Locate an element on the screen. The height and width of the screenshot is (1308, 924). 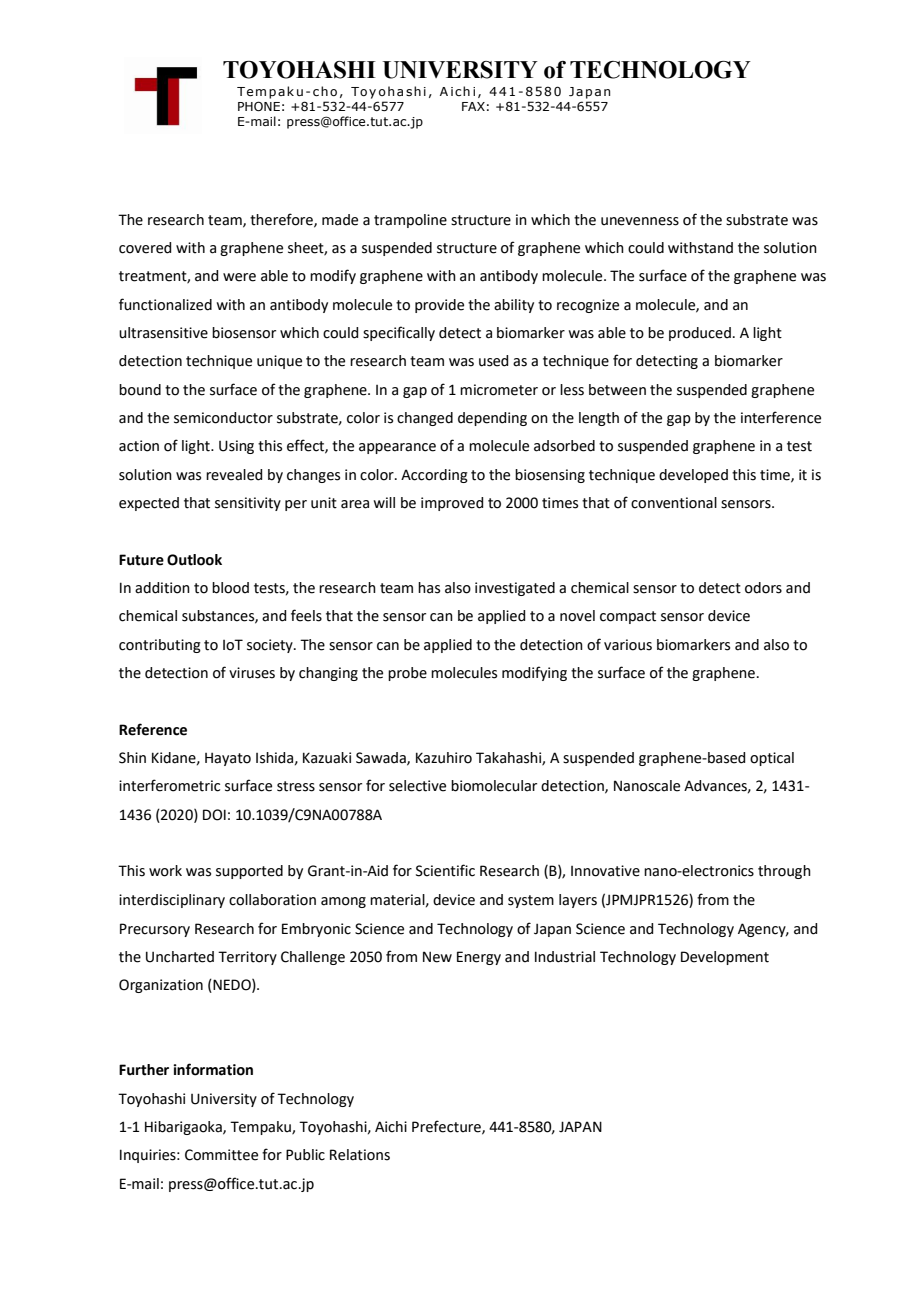
FAX is located at coordinates (473, 106).
